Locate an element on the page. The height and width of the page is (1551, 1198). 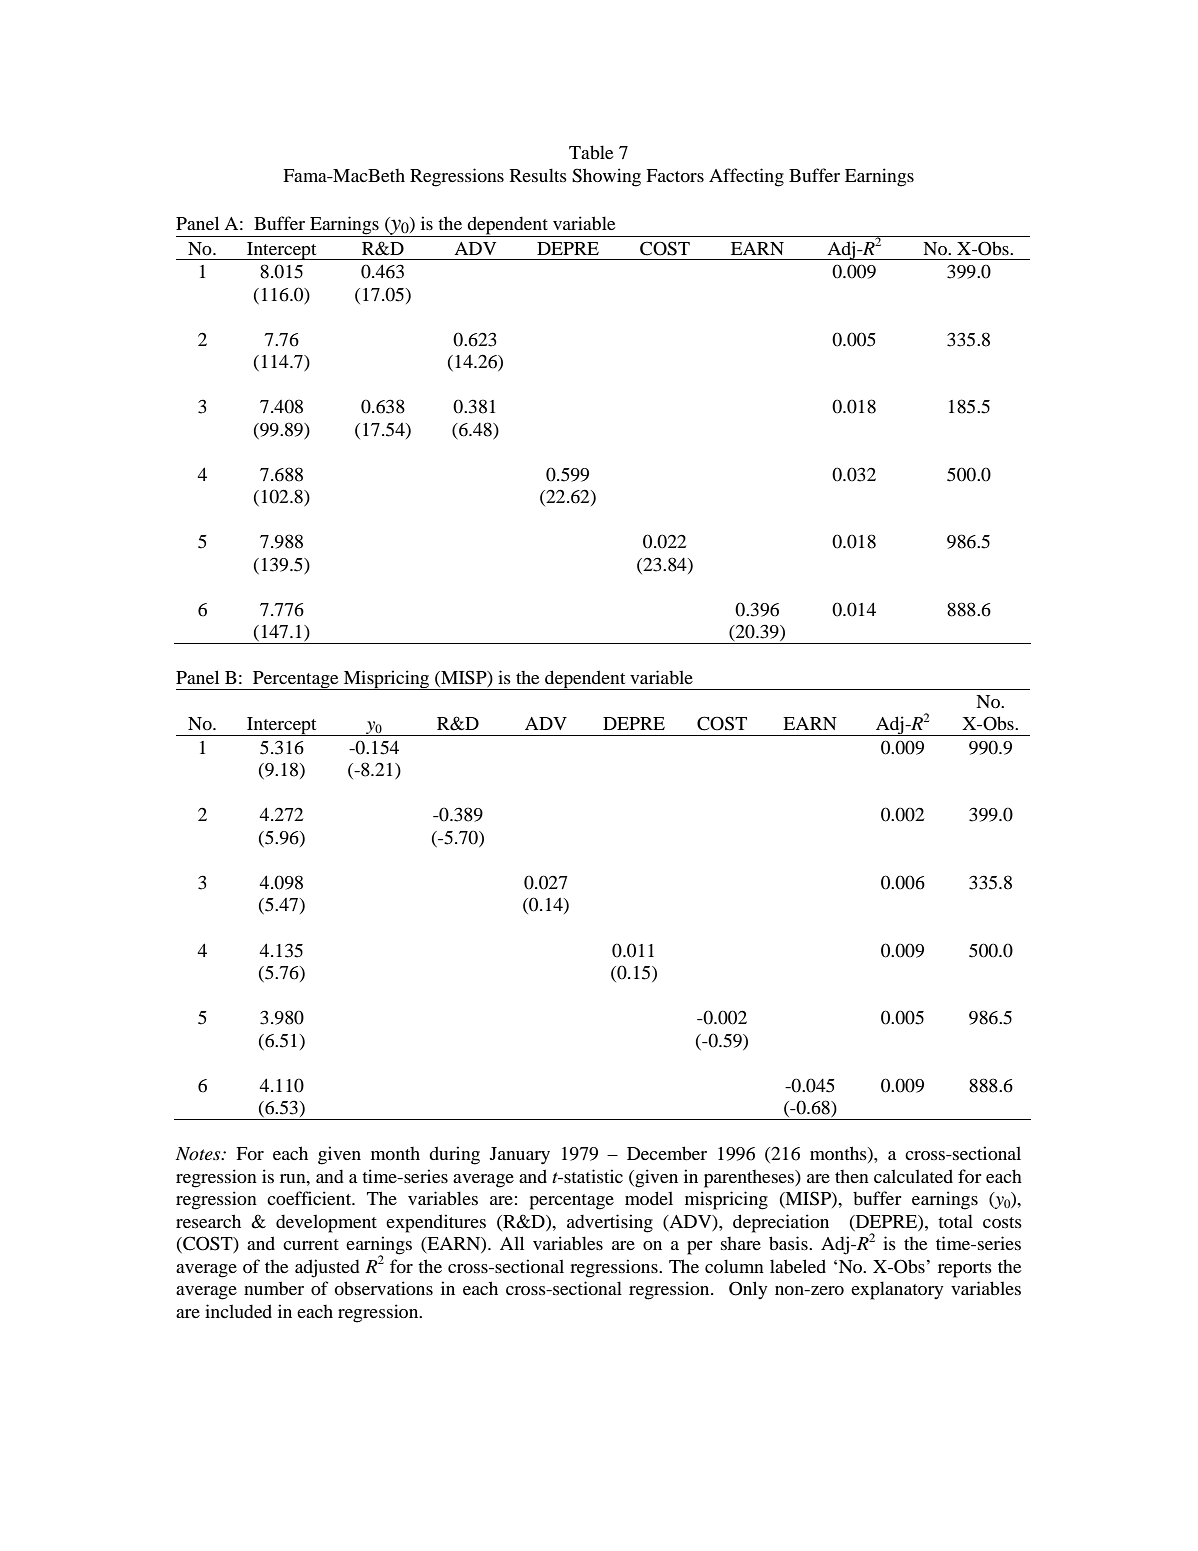
number is located at coordinates (274, 1288).
